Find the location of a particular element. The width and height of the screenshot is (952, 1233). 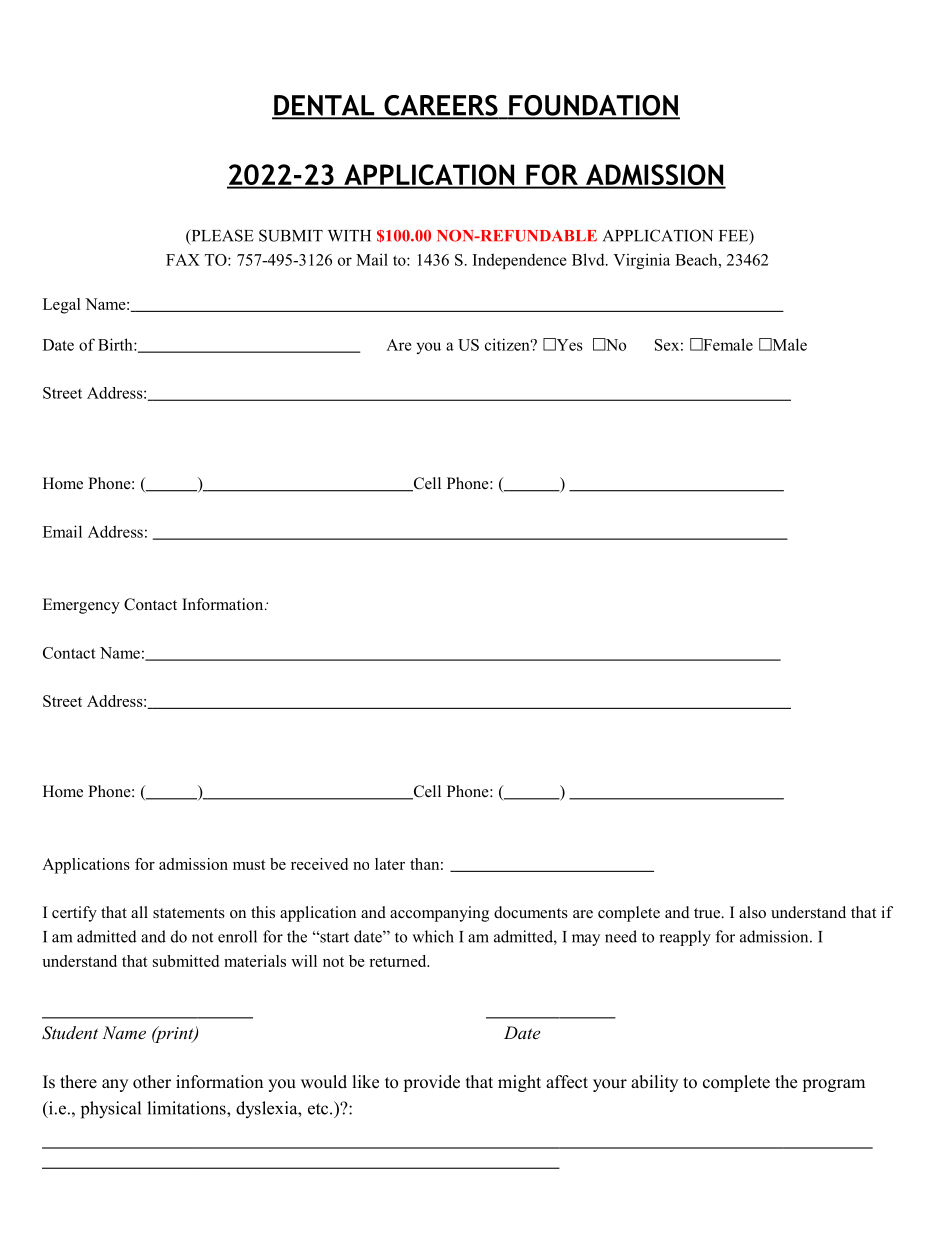

other is located at coordinates (152, 1082).
